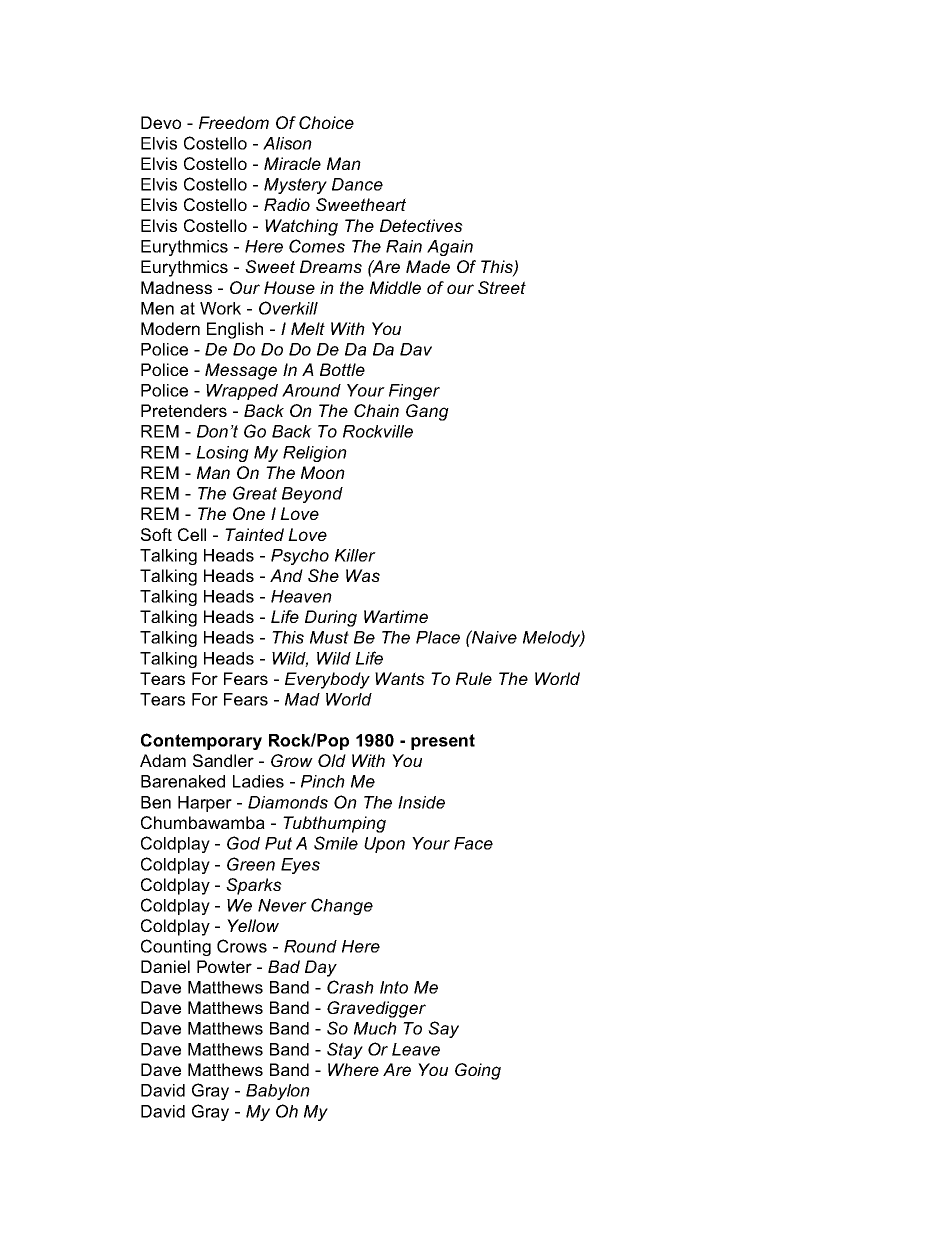 This document has width=952, height=1233. I want to click on Going, so click(478, 1071).
